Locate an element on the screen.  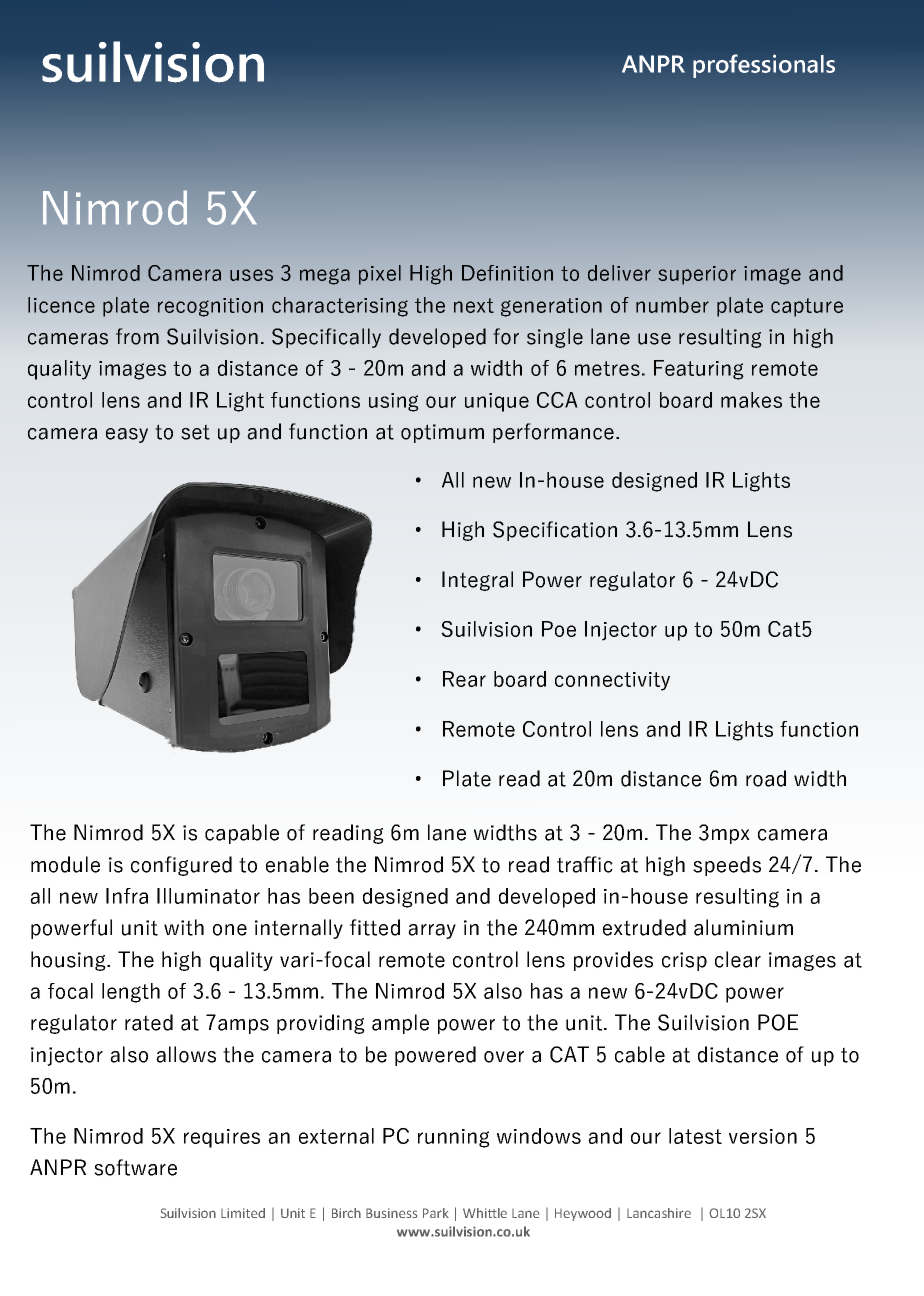
been is located at coordinates (331, 896).
